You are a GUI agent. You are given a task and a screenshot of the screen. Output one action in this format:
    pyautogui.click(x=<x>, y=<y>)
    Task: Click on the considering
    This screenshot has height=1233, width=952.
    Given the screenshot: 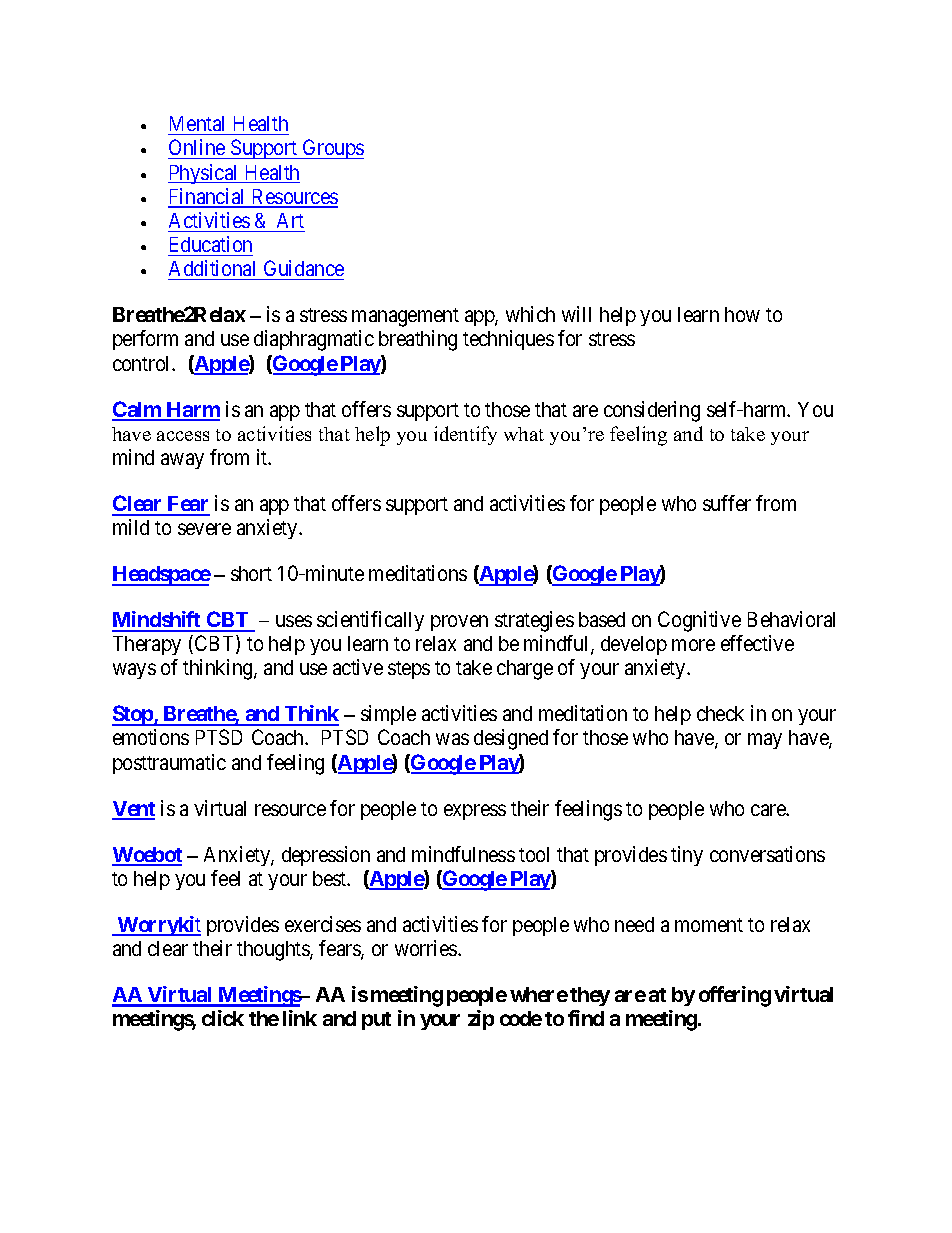 What is the action you would take?
    pyautogui.click(x=652, y=411)
